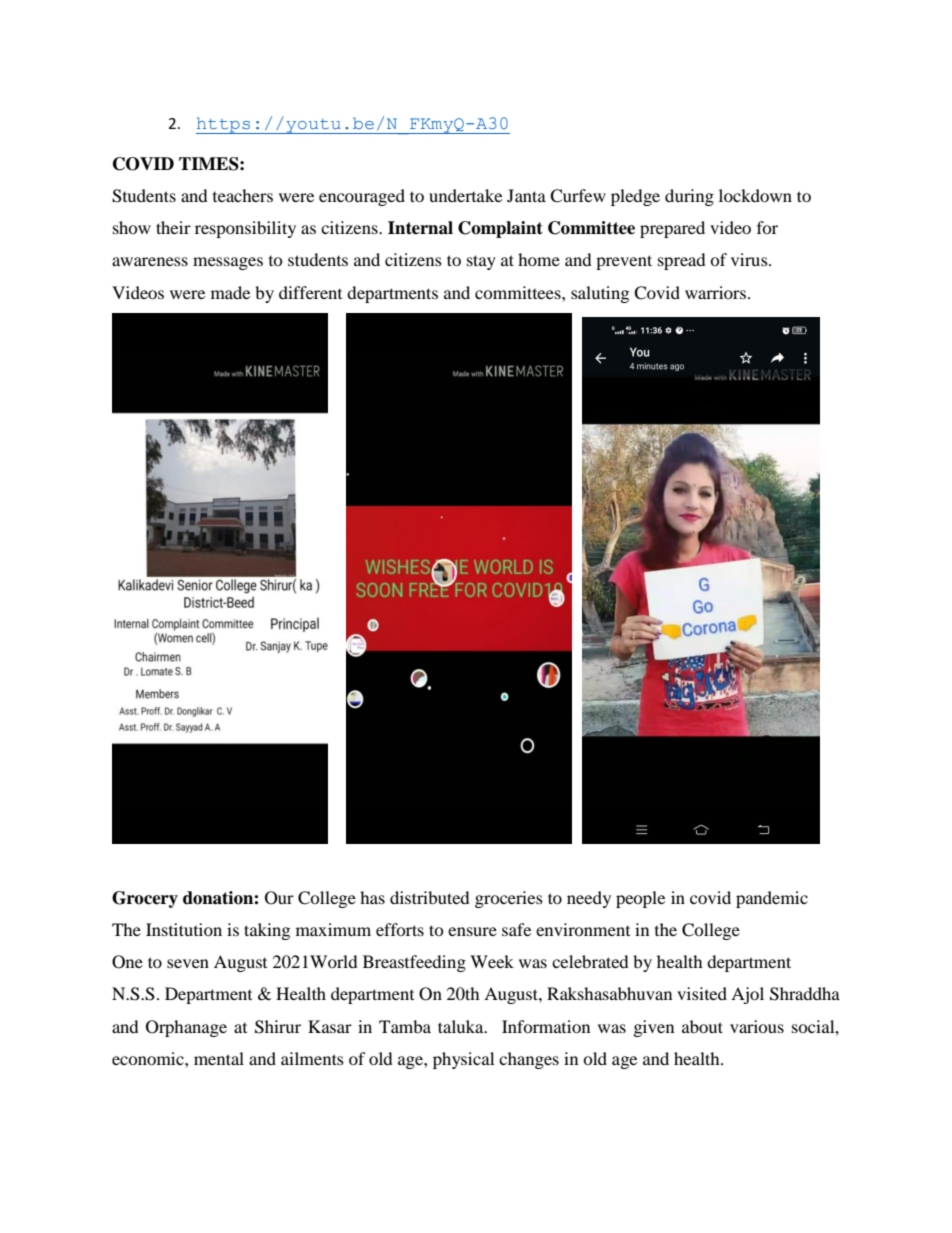  I want to click on saluting, so click(600, 294).
